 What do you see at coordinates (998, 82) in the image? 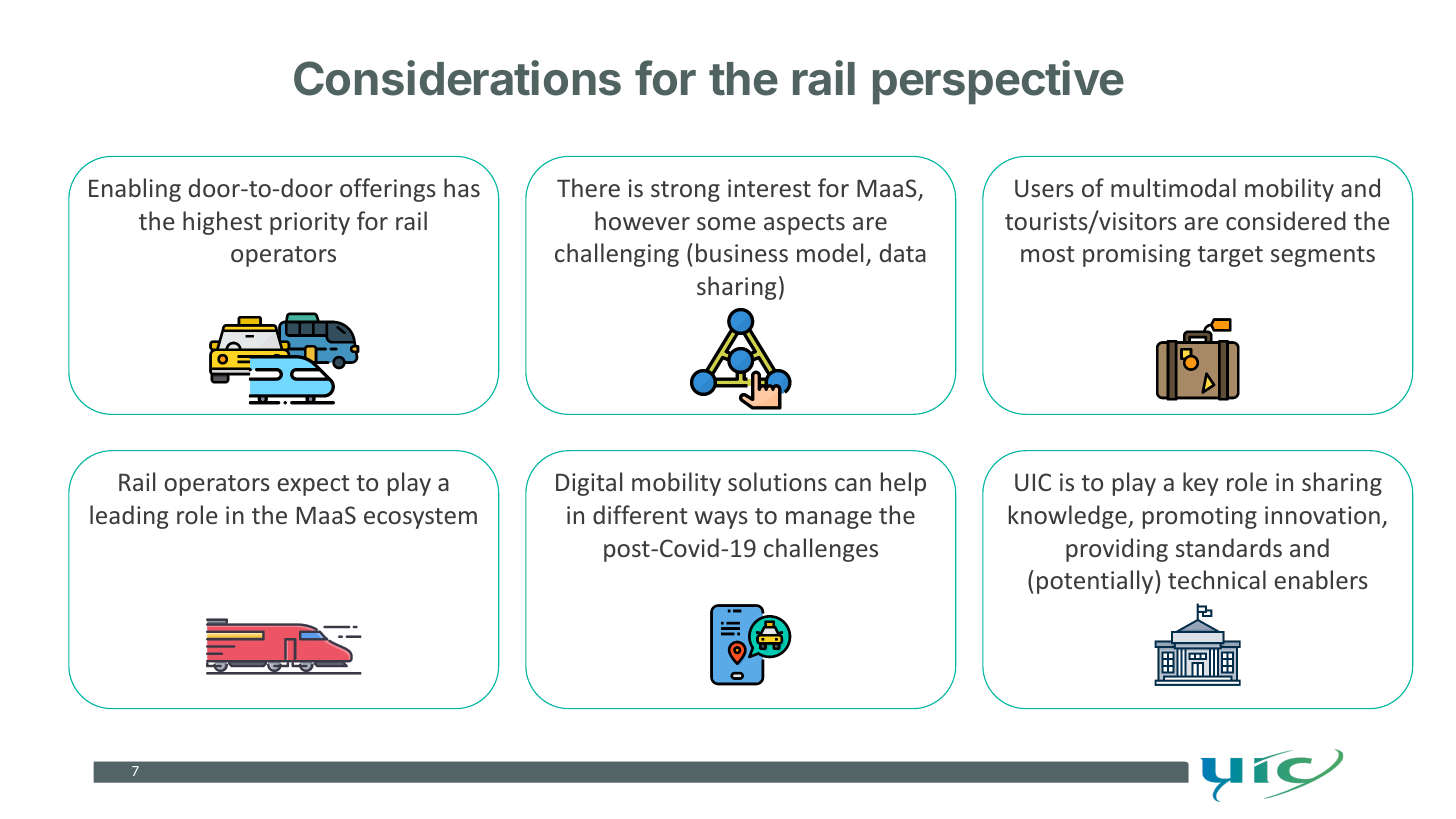
I see `perspective` at bounding box center [998, 82].
